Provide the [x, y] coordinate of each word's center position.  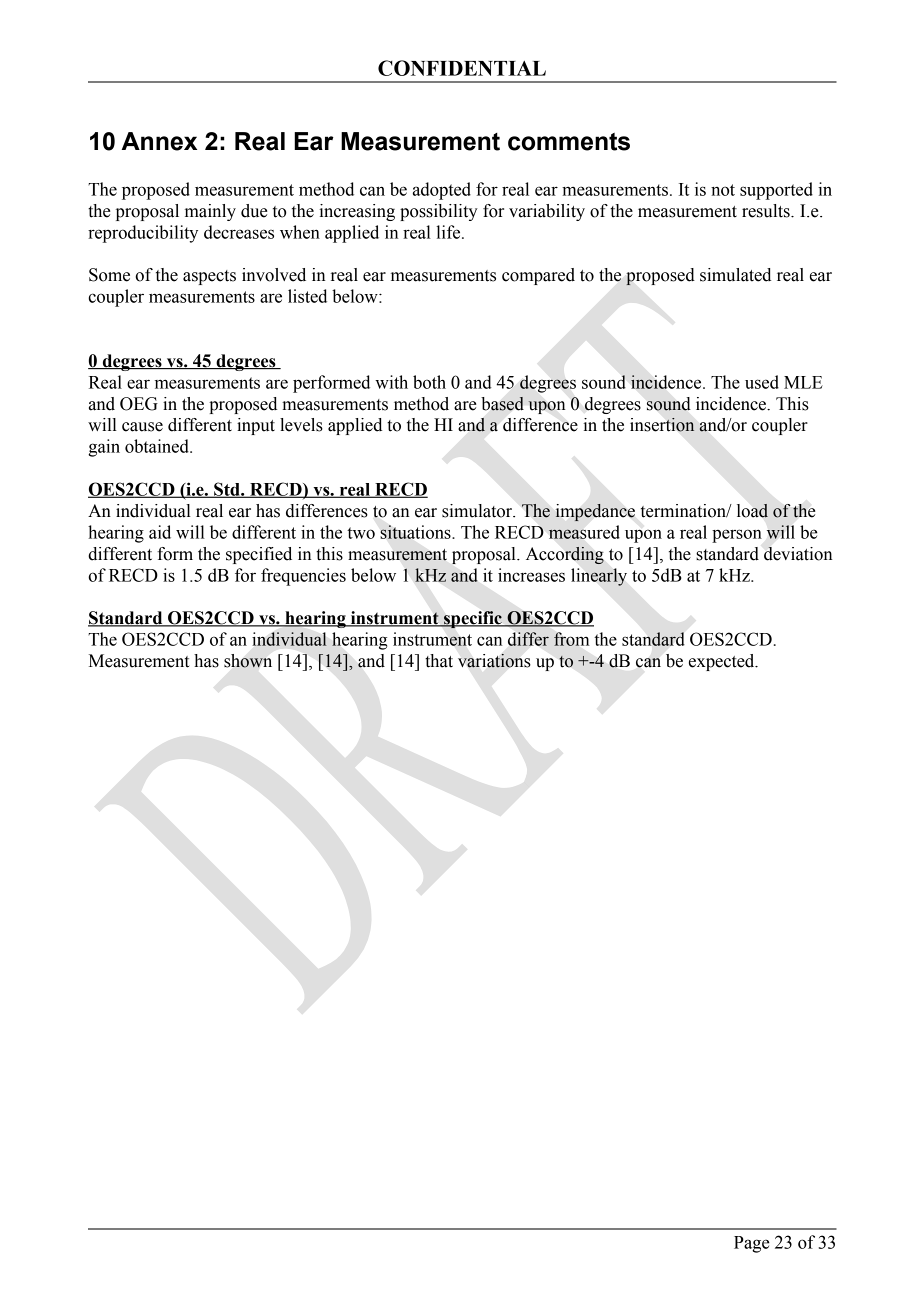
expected [723, 662]
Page [752, 1244]
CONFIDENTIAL [462, 68]
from [572, 639]
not [723, 190]
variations [494, 661]
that [439, 661]
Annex [159, 141]
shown [248, 661]
